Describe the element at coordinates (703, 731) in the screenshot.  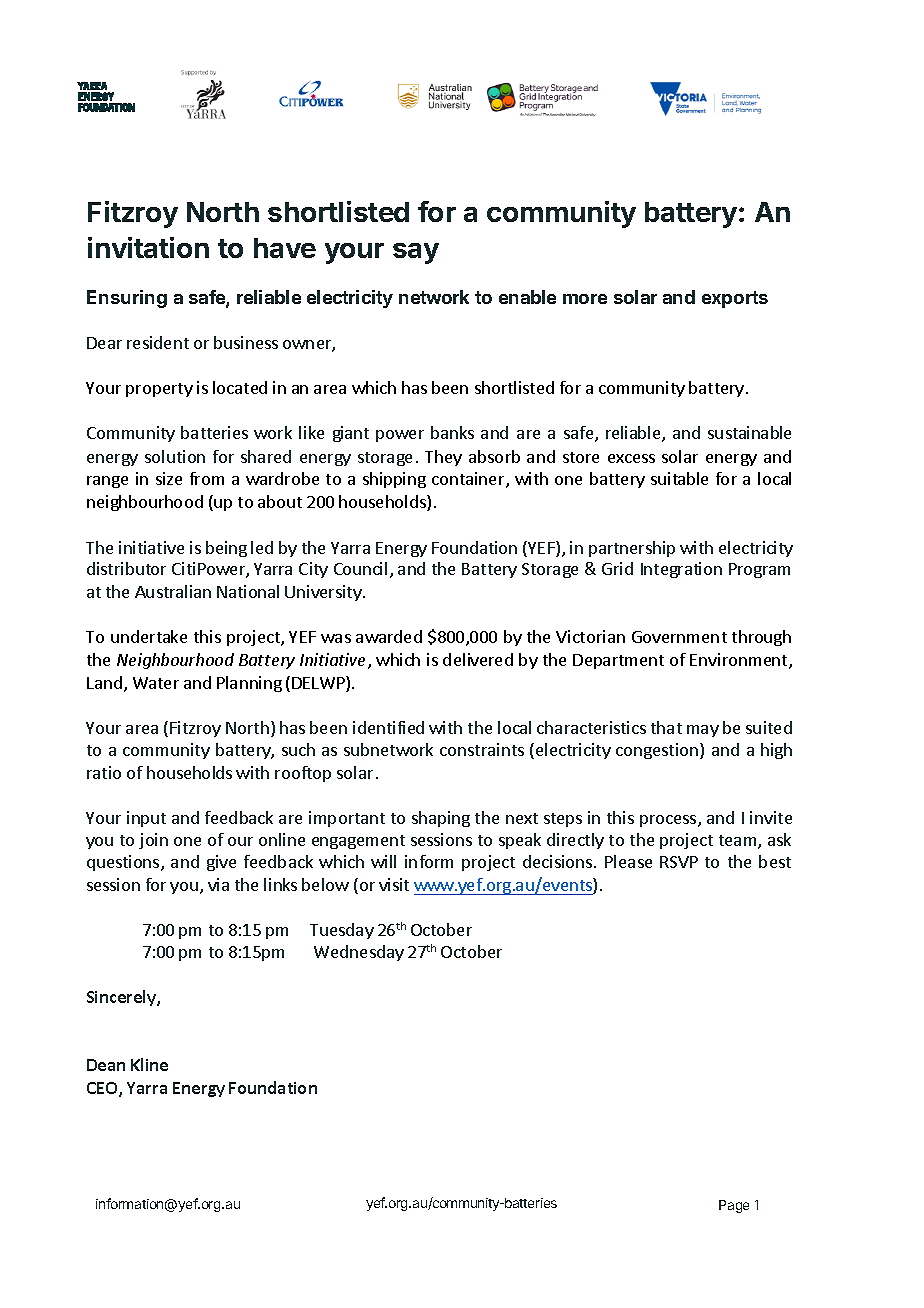
I see `may` at that location.
